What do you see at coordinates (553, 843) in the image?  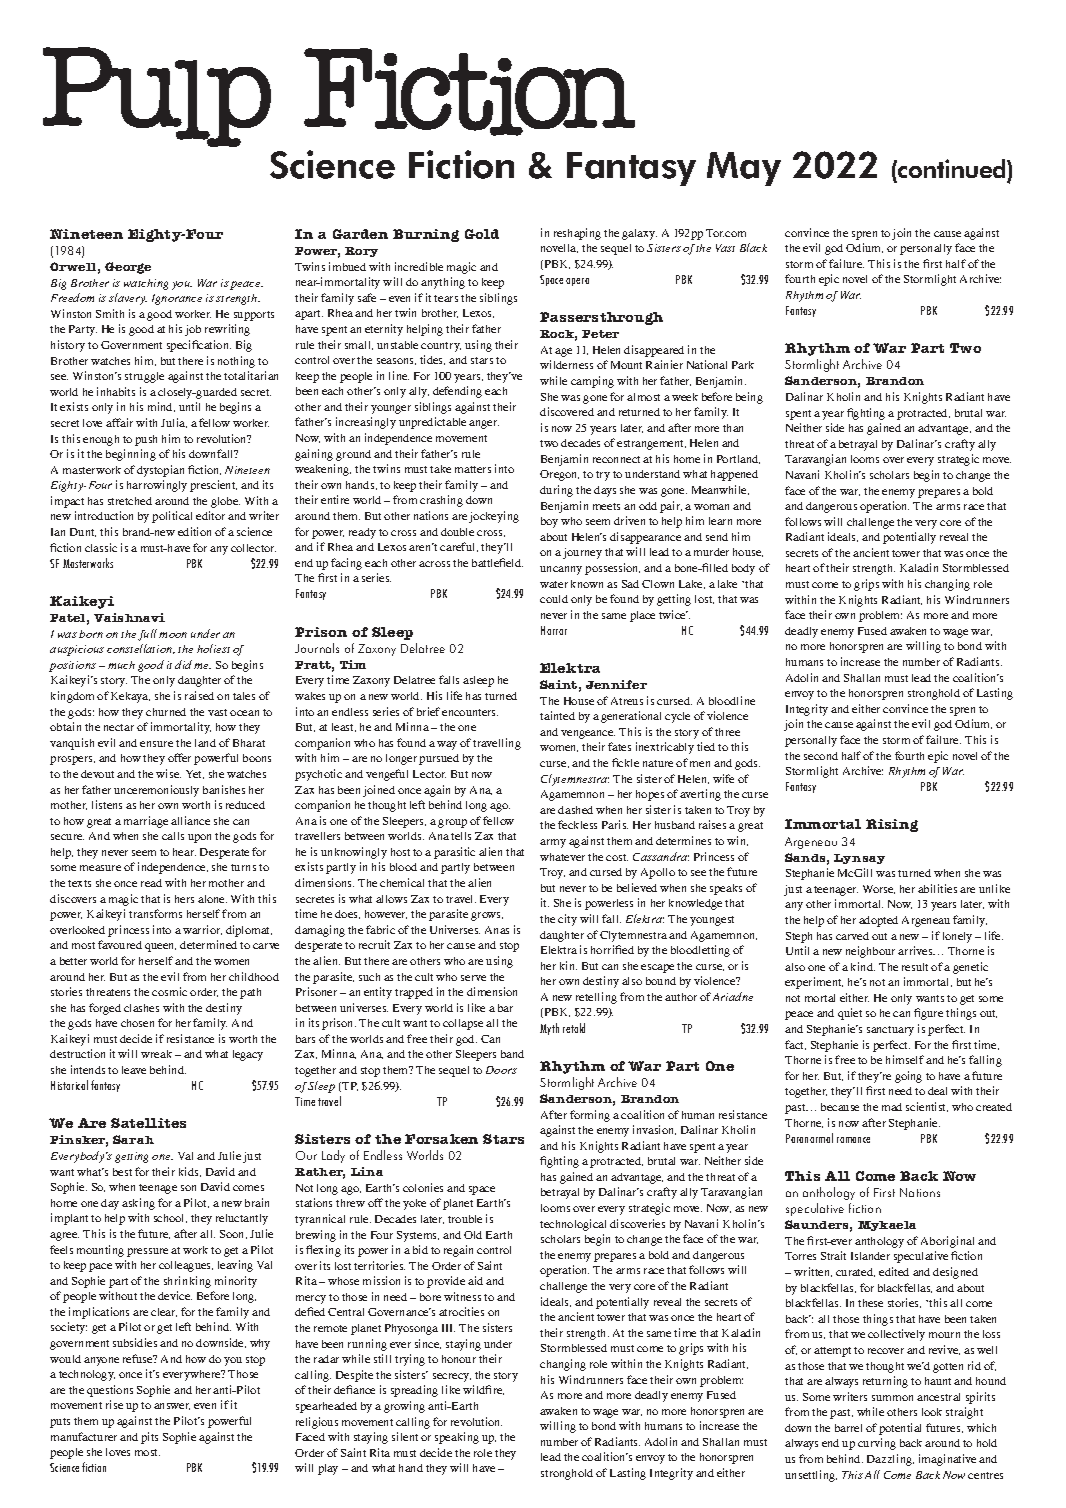 I see `army` at bounding box center [553, 843].
